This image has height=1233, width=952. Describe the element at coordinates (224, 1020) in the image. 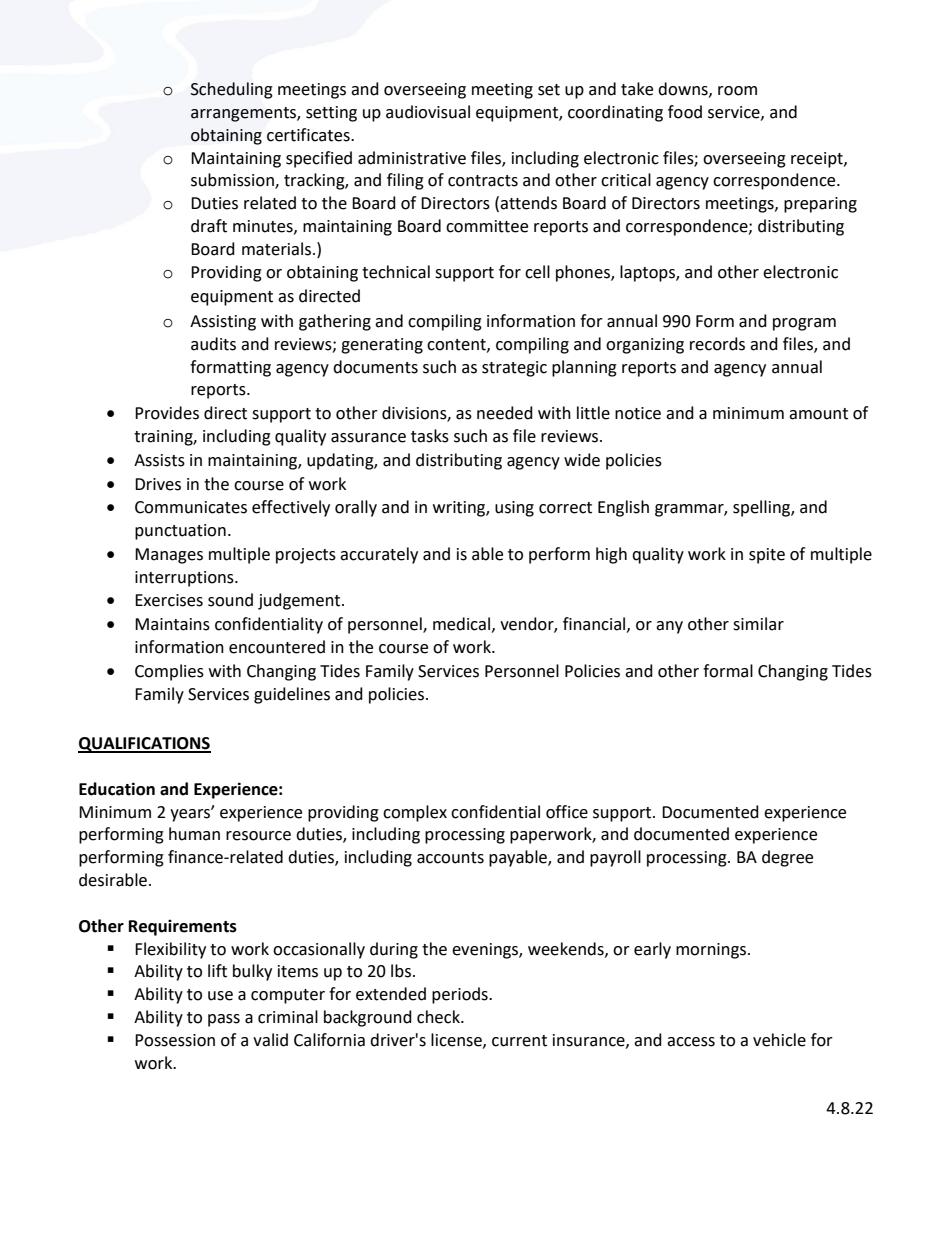

I see `pass` at that location.
